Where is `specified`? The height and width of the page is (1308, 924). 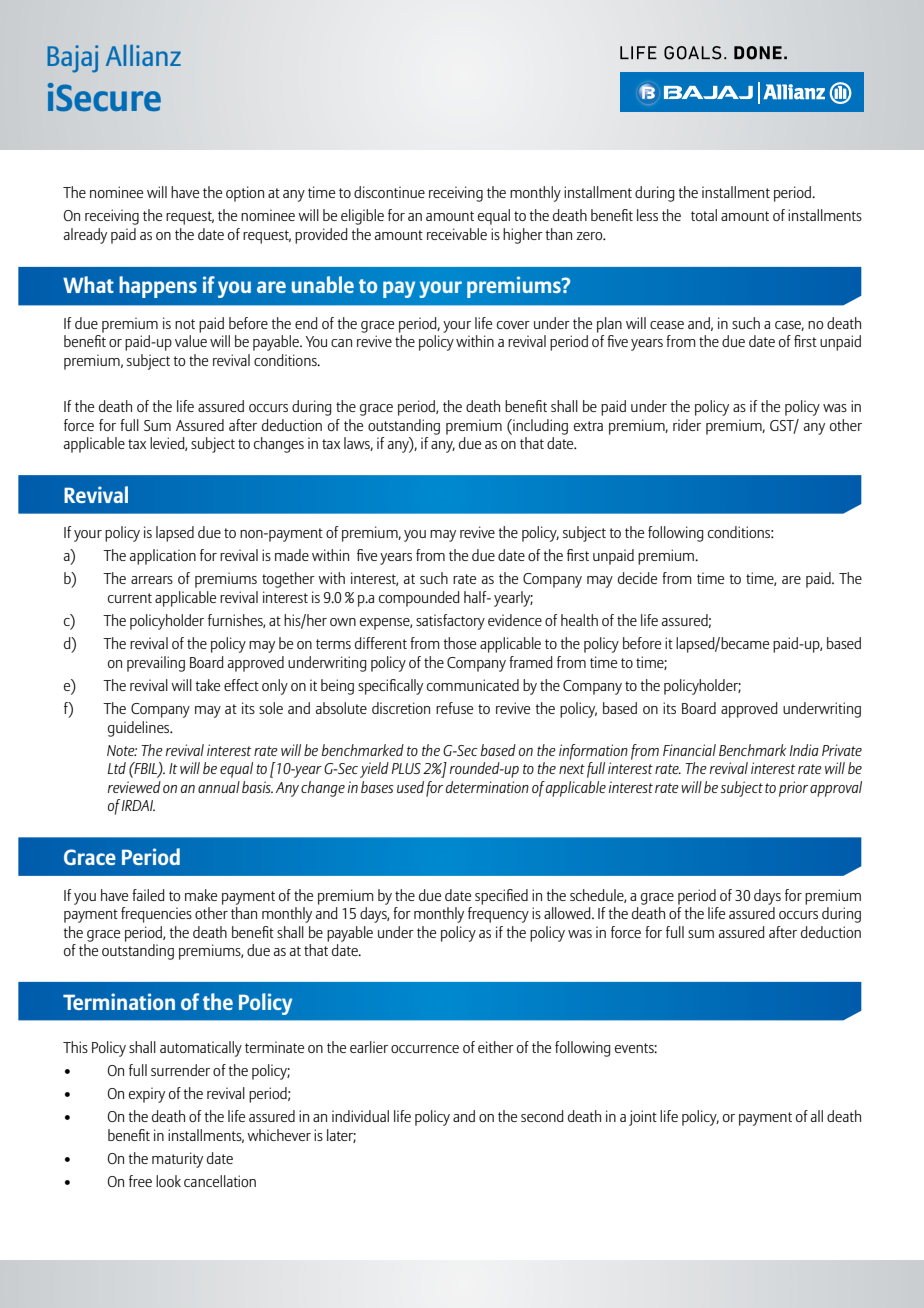 specified is located at coordinates (501, 897).
